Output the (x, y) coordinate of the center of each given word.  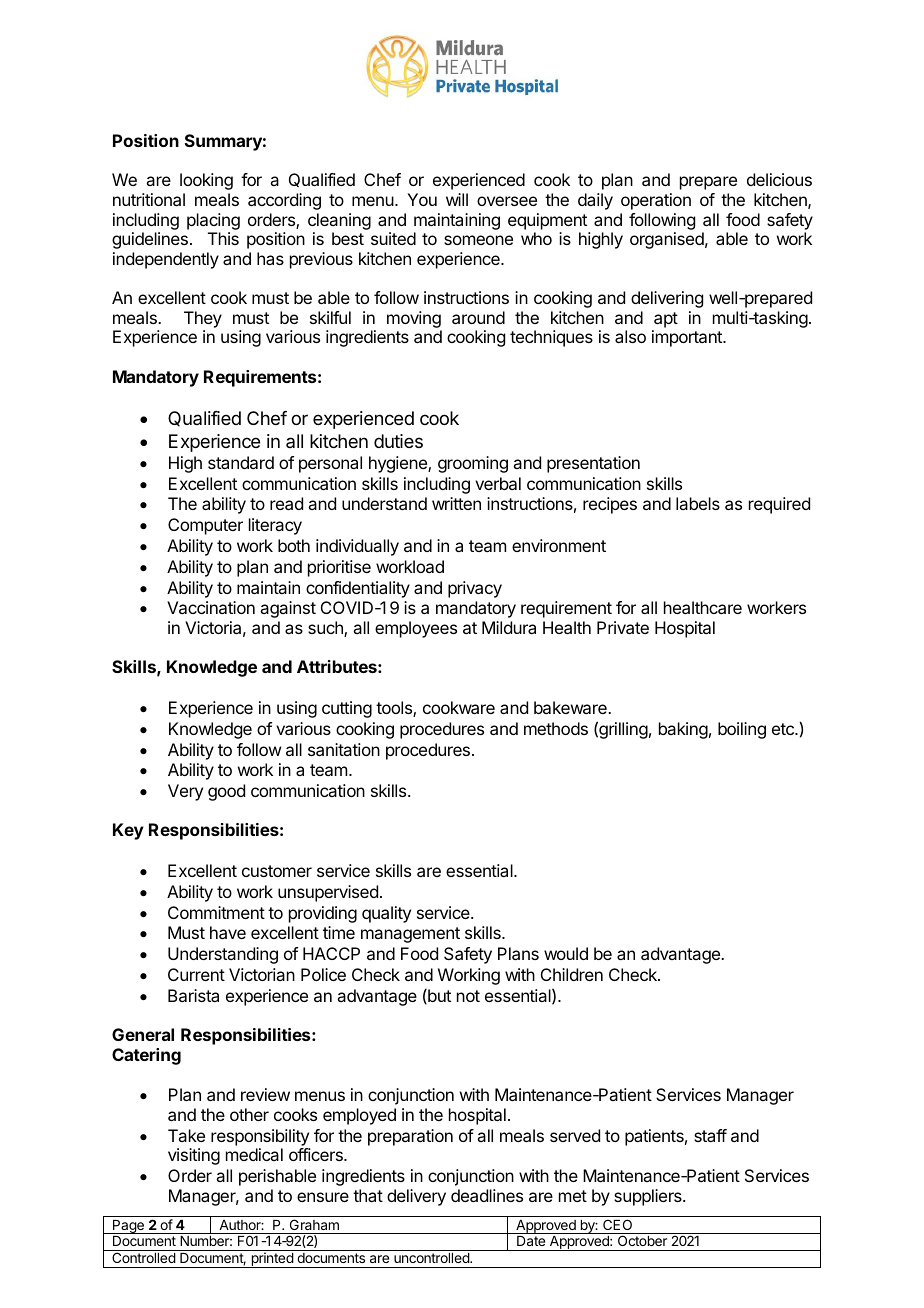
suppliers (649, 1197)
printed (272, 1260)
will (457, 199)
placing (213, 221)
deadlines (487, 1195)
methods (556, 728)
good (226, 792)
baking (683, 730)
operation (656, 201)
